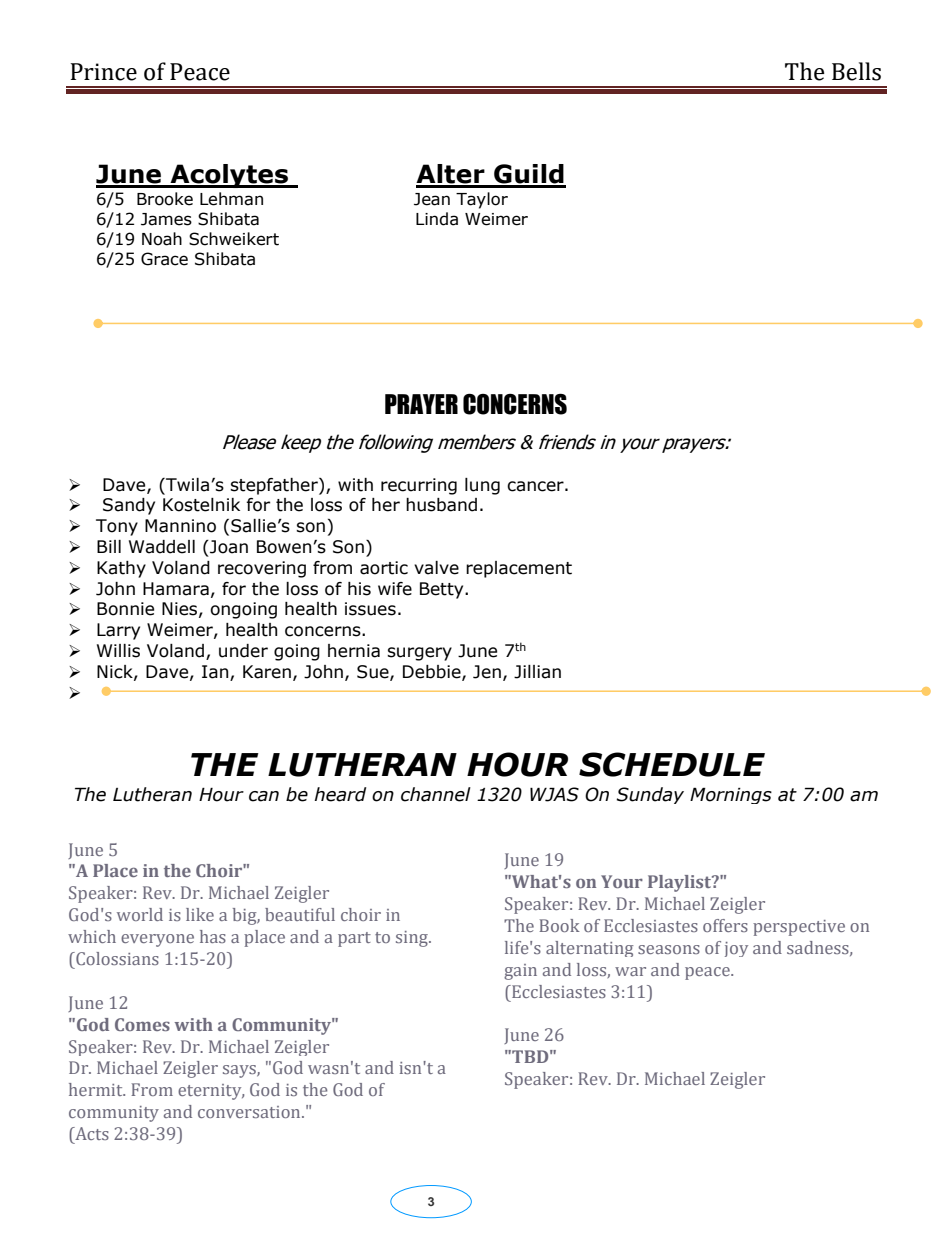 This page has height=1233, width=952. I want to click on Taylor, so click(482, 200).
